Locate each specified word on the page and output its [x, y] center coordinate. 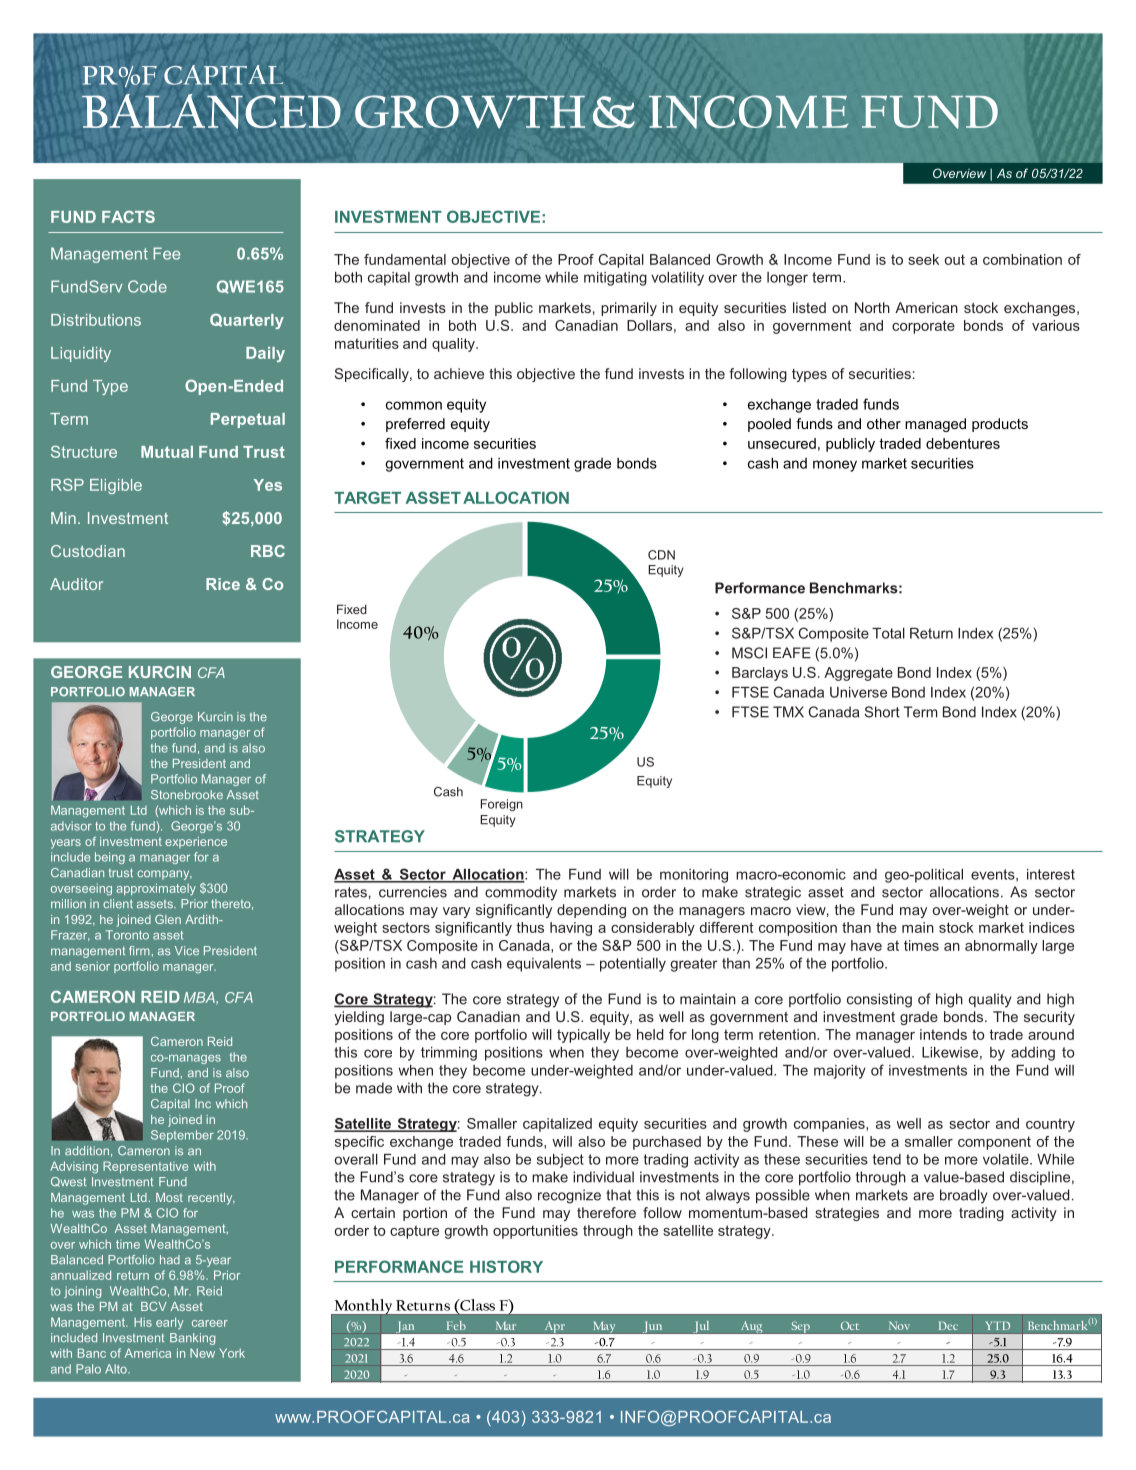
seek [923, 259]
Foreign [502, 805]
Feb [456, 1325]
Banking [192, 1339]
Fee [166, 253]
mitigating [615, 279]
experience [196, 843]
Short [882, 712]
